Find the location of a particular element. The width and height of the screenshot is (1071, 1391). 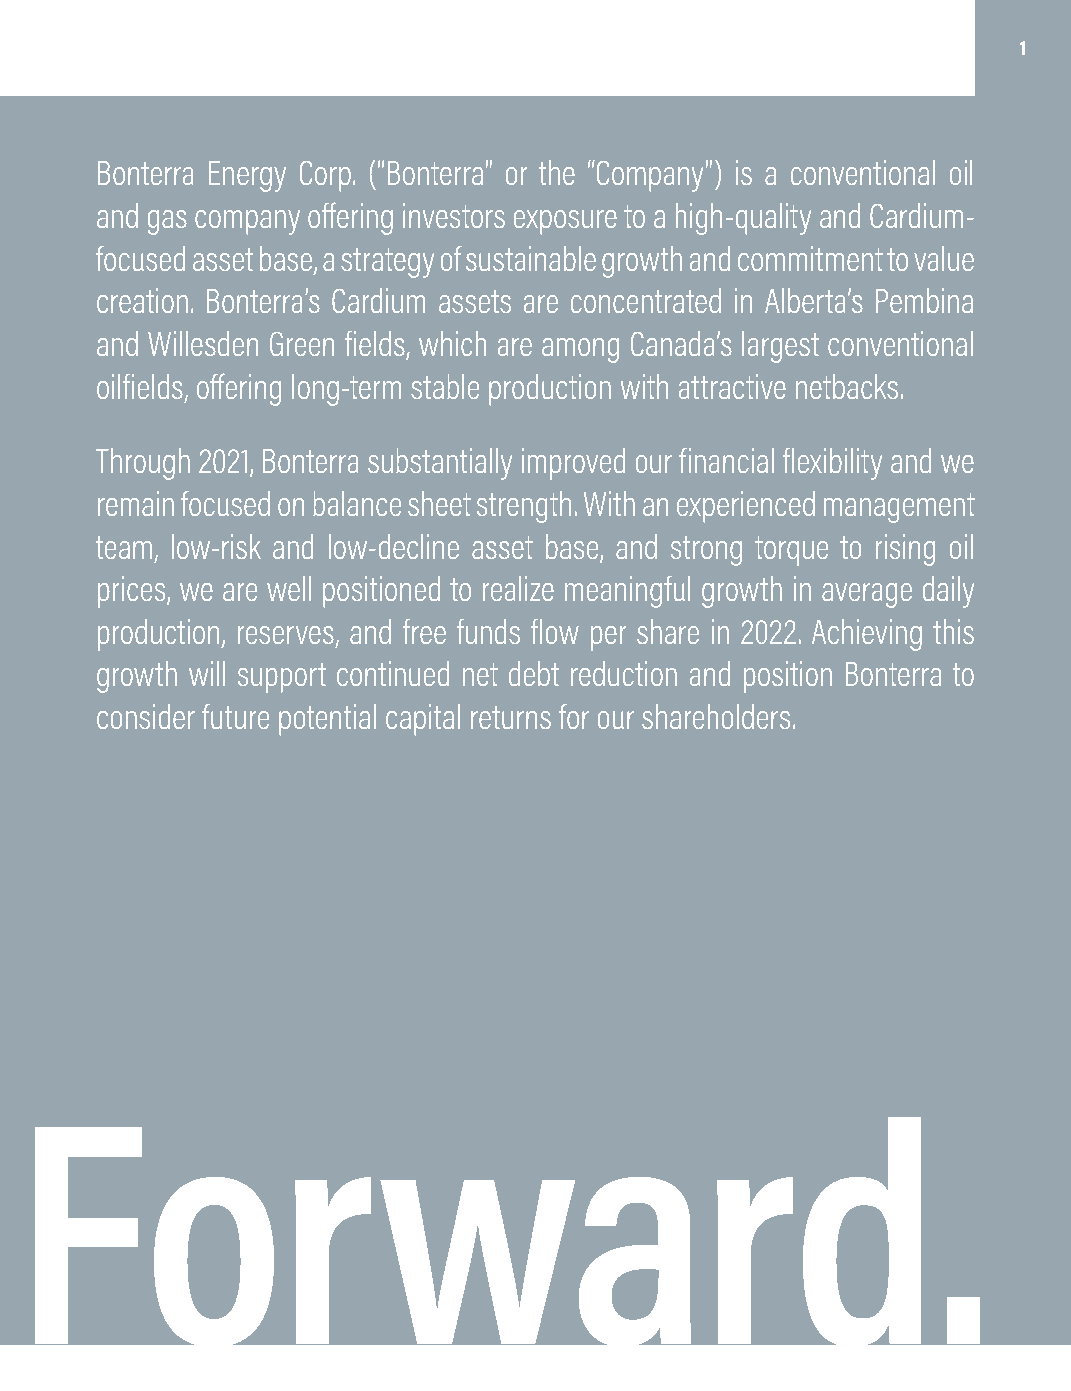

returns is located at coordinates (511, 717).
